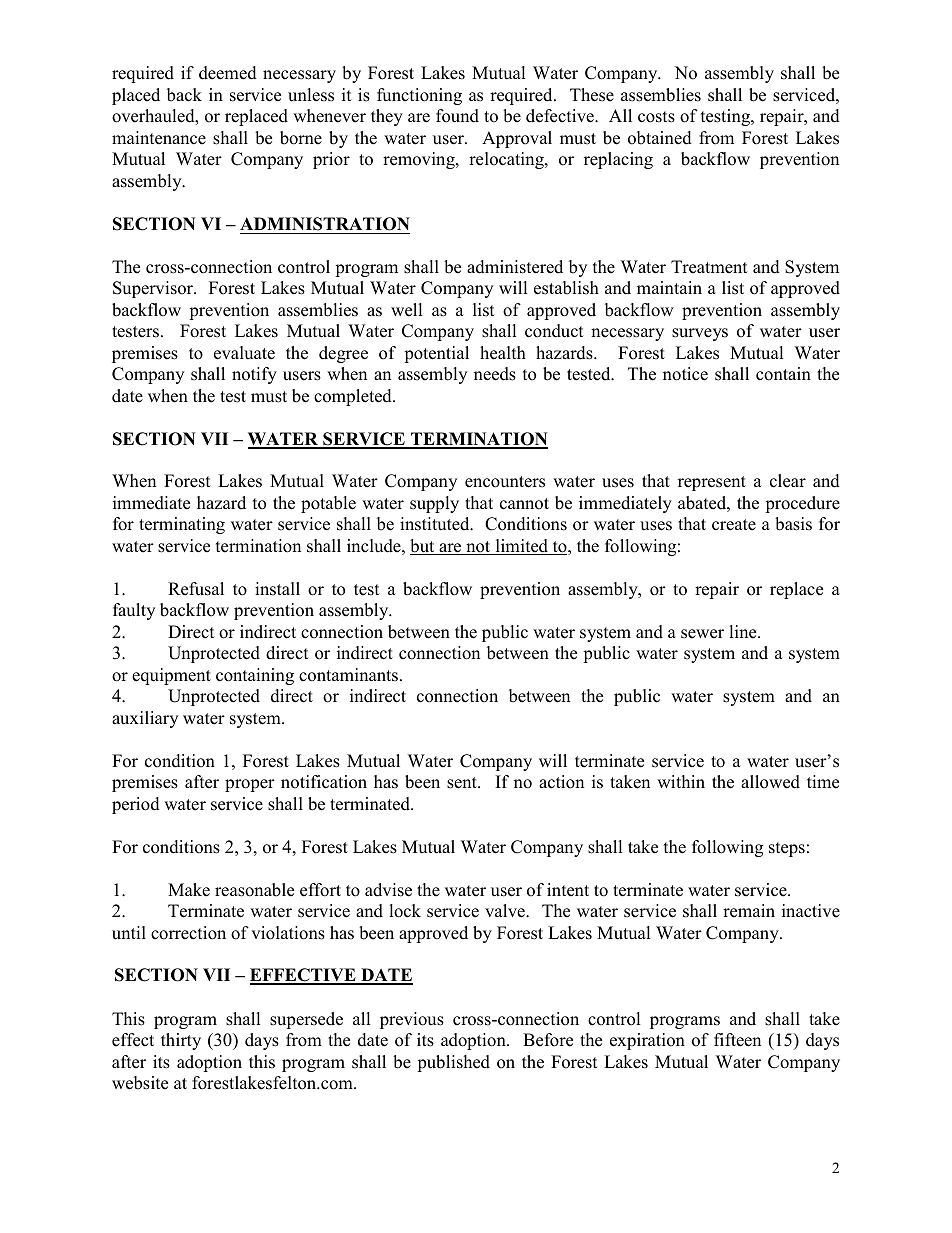 This document has height=1233, width=952. I want to click on create, so click(734, 525).
